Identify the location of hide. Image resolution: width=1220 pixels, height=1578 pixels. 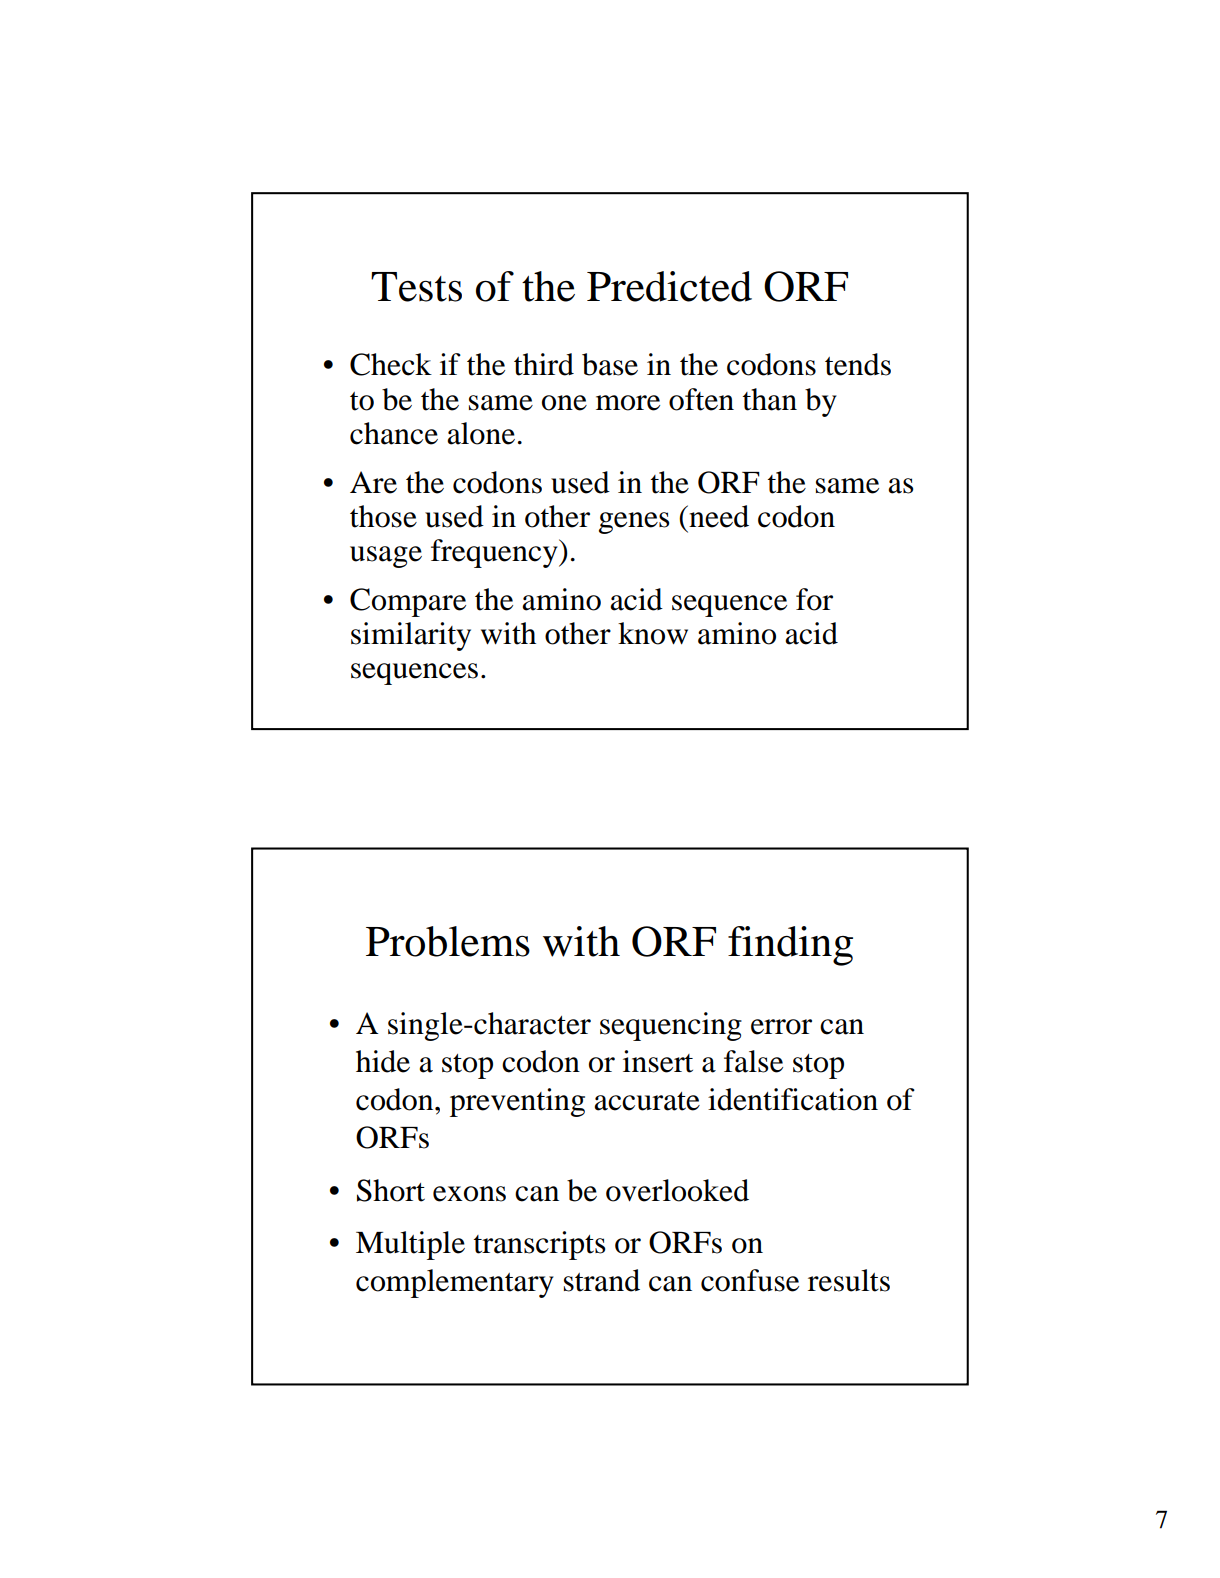
(383, 1061).
